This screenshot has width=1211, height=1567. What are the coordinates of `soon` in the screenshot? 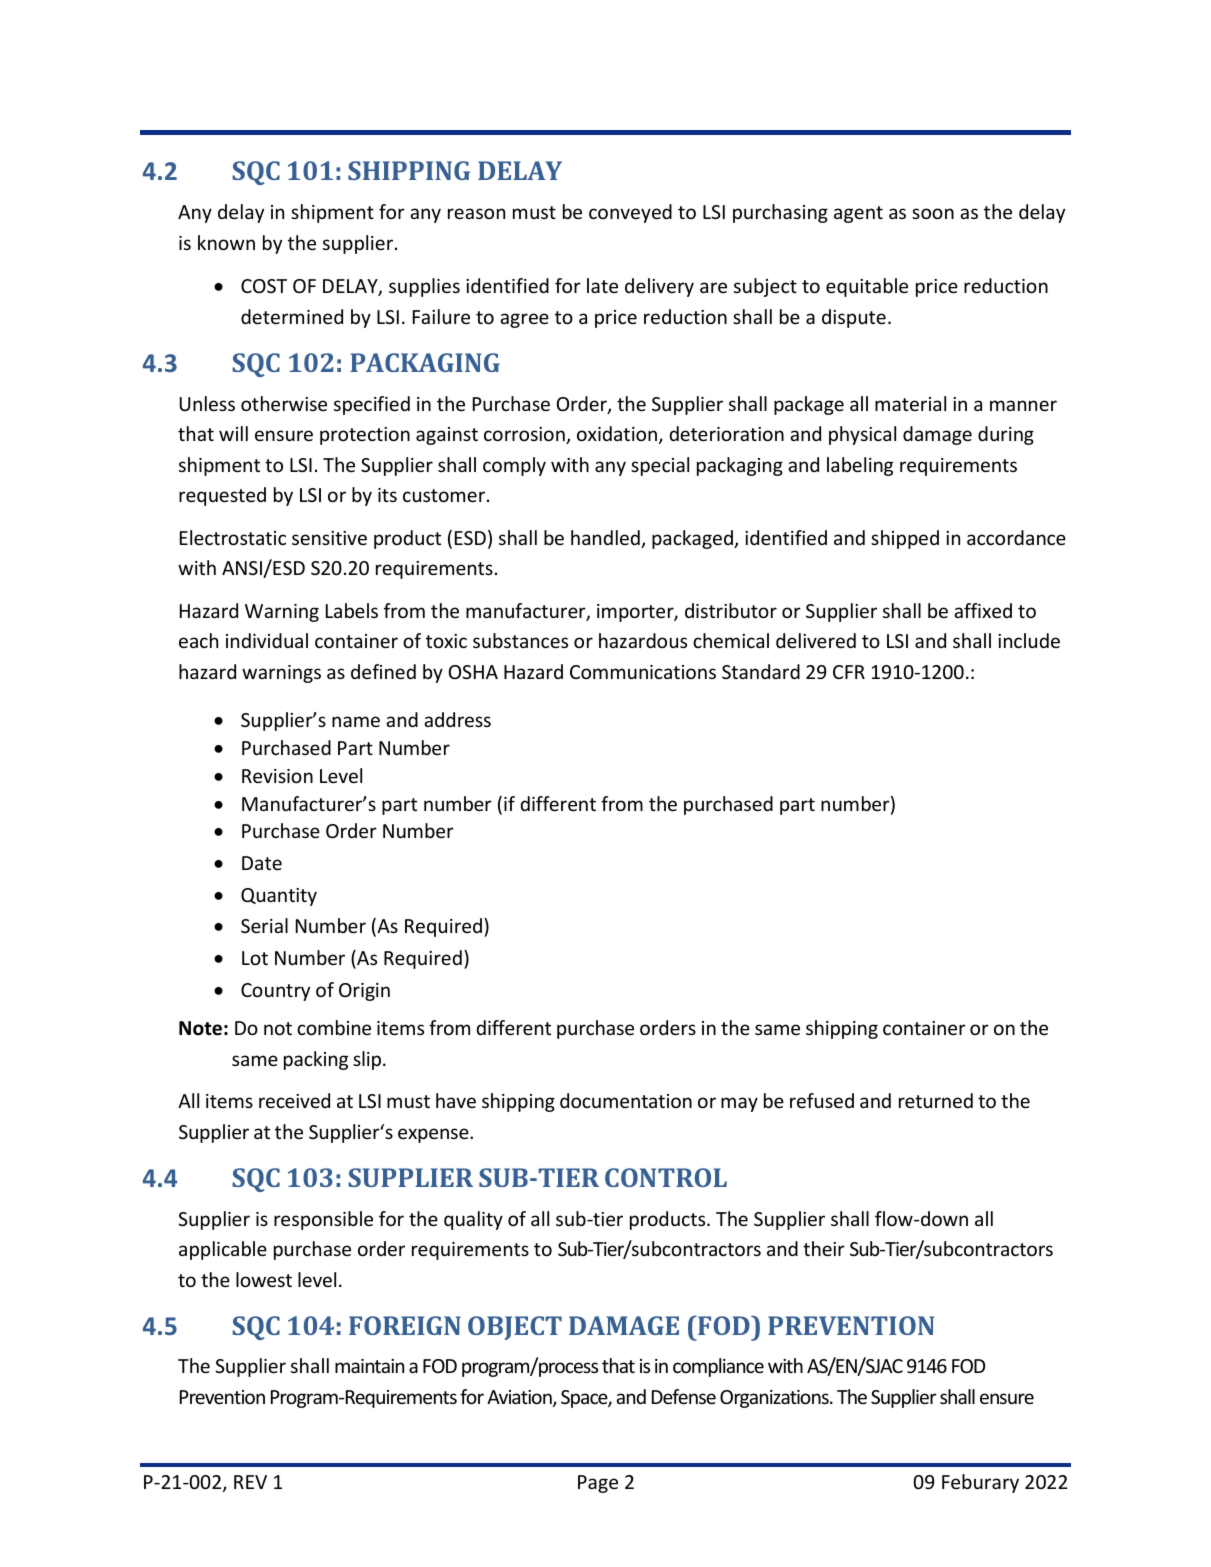 It's located at (933, 213).
